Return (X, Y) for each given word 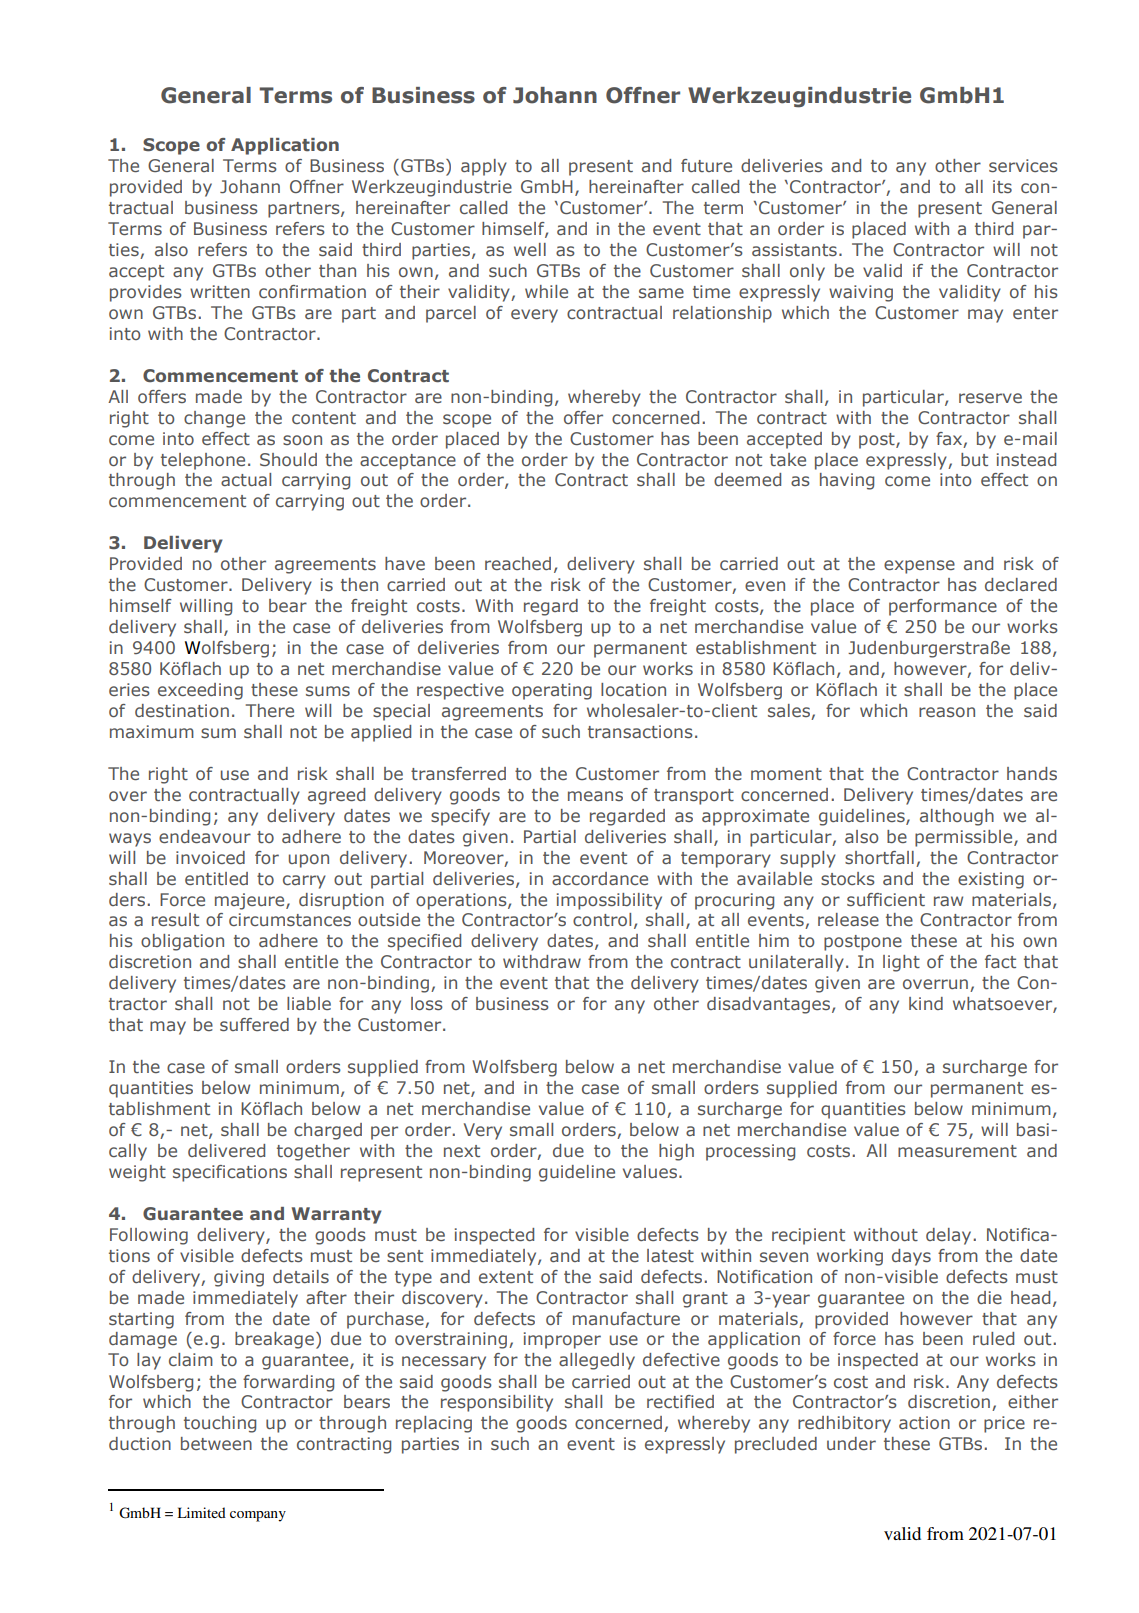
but (974, 459)
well (530, 249)
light (901, 963)
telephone (203, 461)
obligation (182, 942)
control (602, 919)
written (220, 291)
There (270, 710)
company (258, 1516)
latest (670, 1255)
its (1002, 186)
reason (947, 712)
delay (950, 1236)
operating (552, 691)
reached (518, 563)
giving (239, 1278)
